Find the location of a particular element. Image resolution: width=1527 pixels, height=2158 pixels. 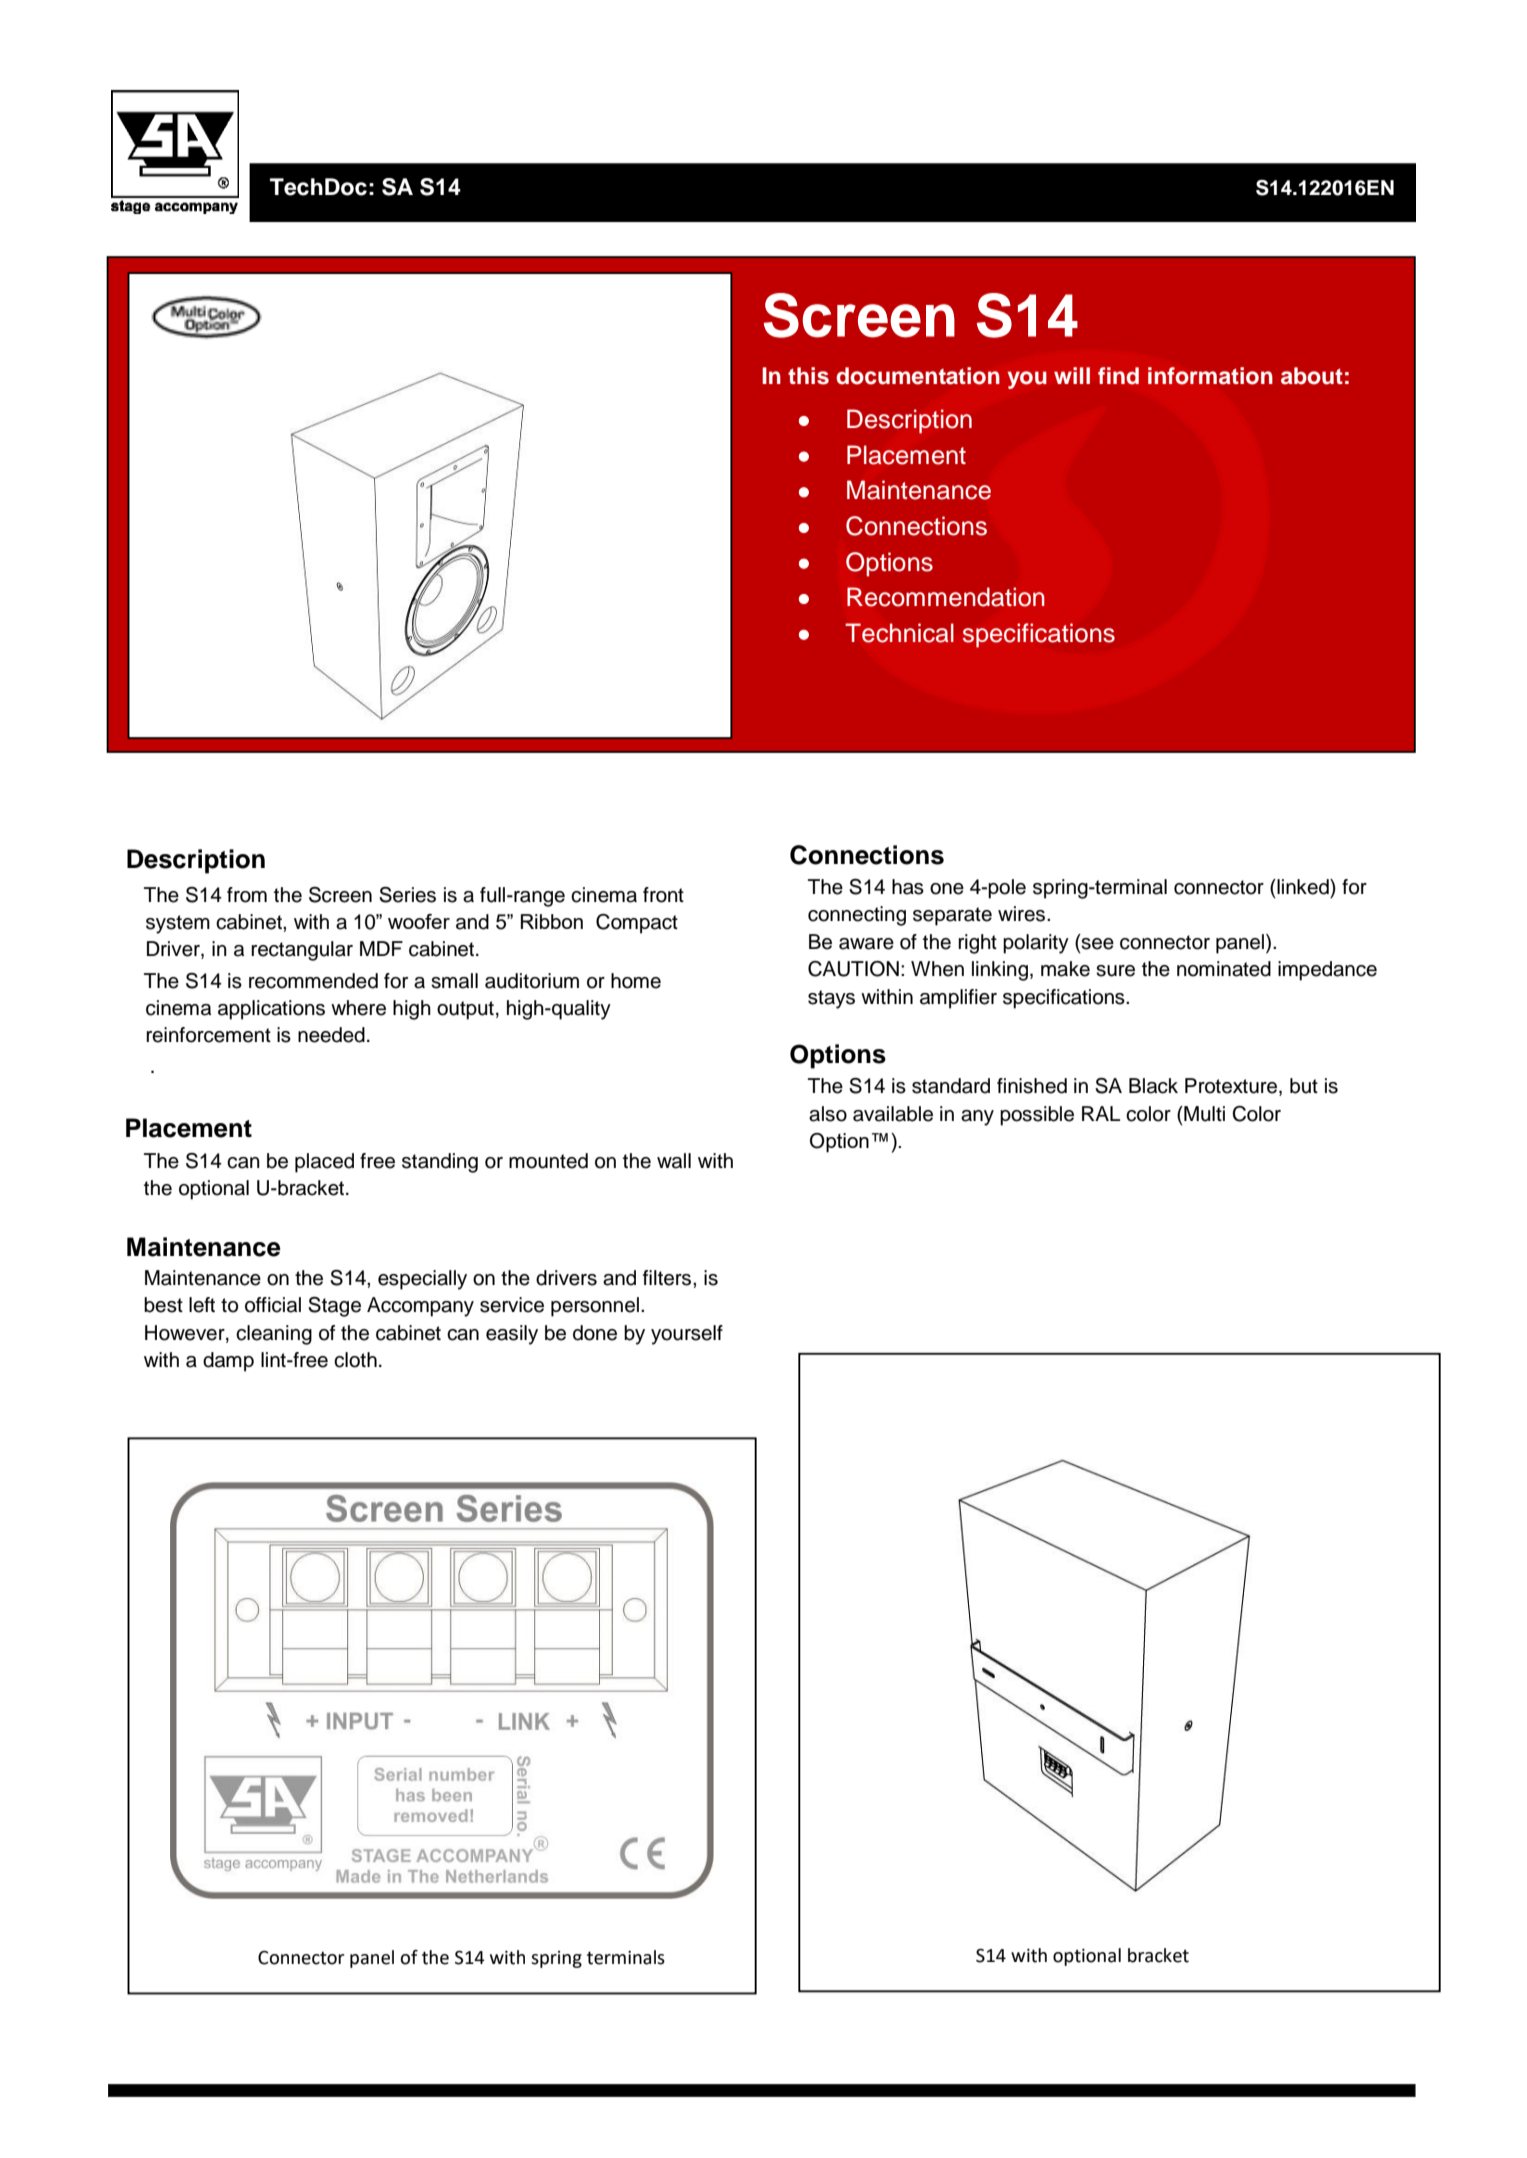

documentation is located at coordinates (918, 376).
